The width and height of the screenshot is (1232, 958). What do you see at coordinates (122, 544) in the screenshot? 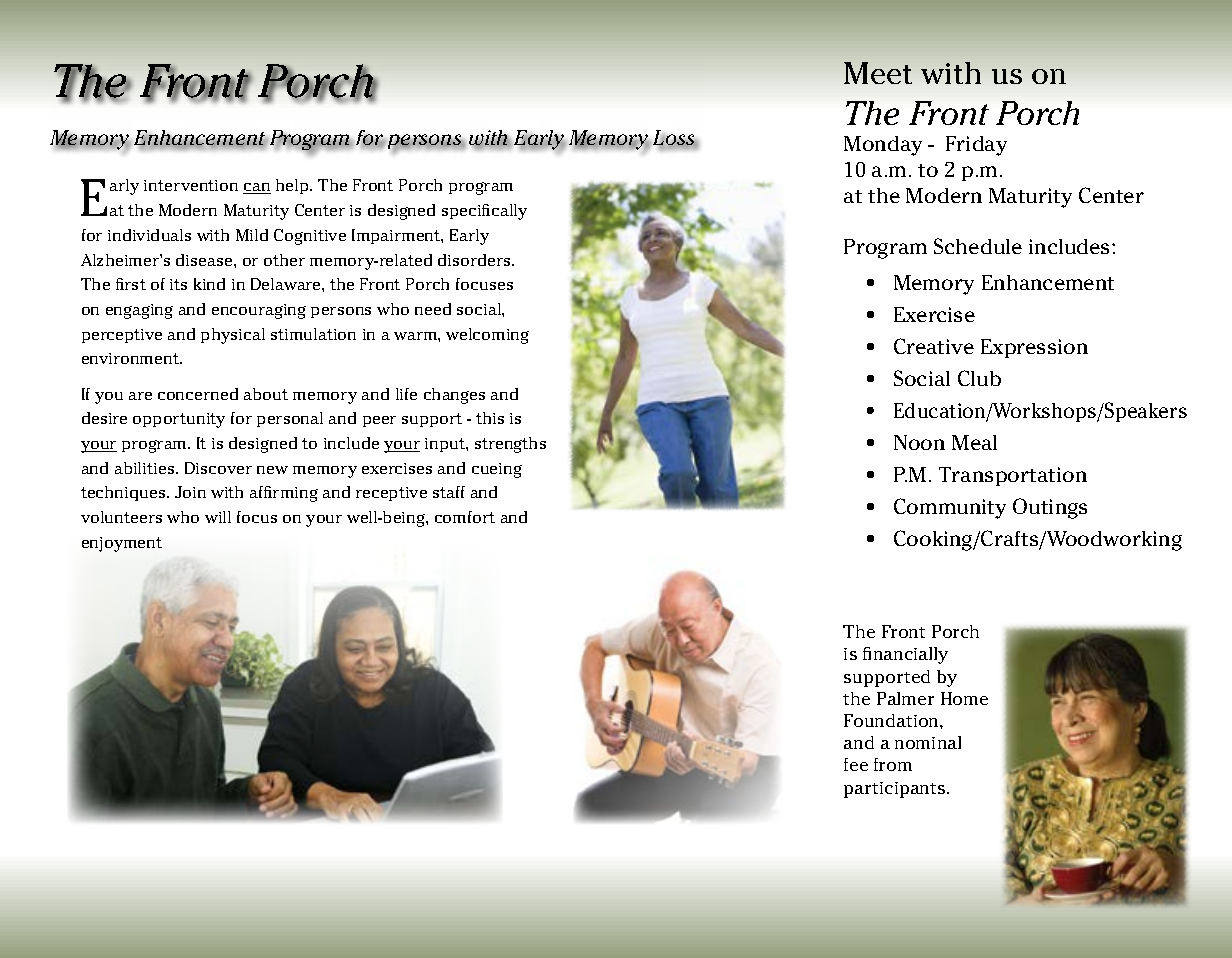
I see `enjoyment` at bounding box center [122, 544].
